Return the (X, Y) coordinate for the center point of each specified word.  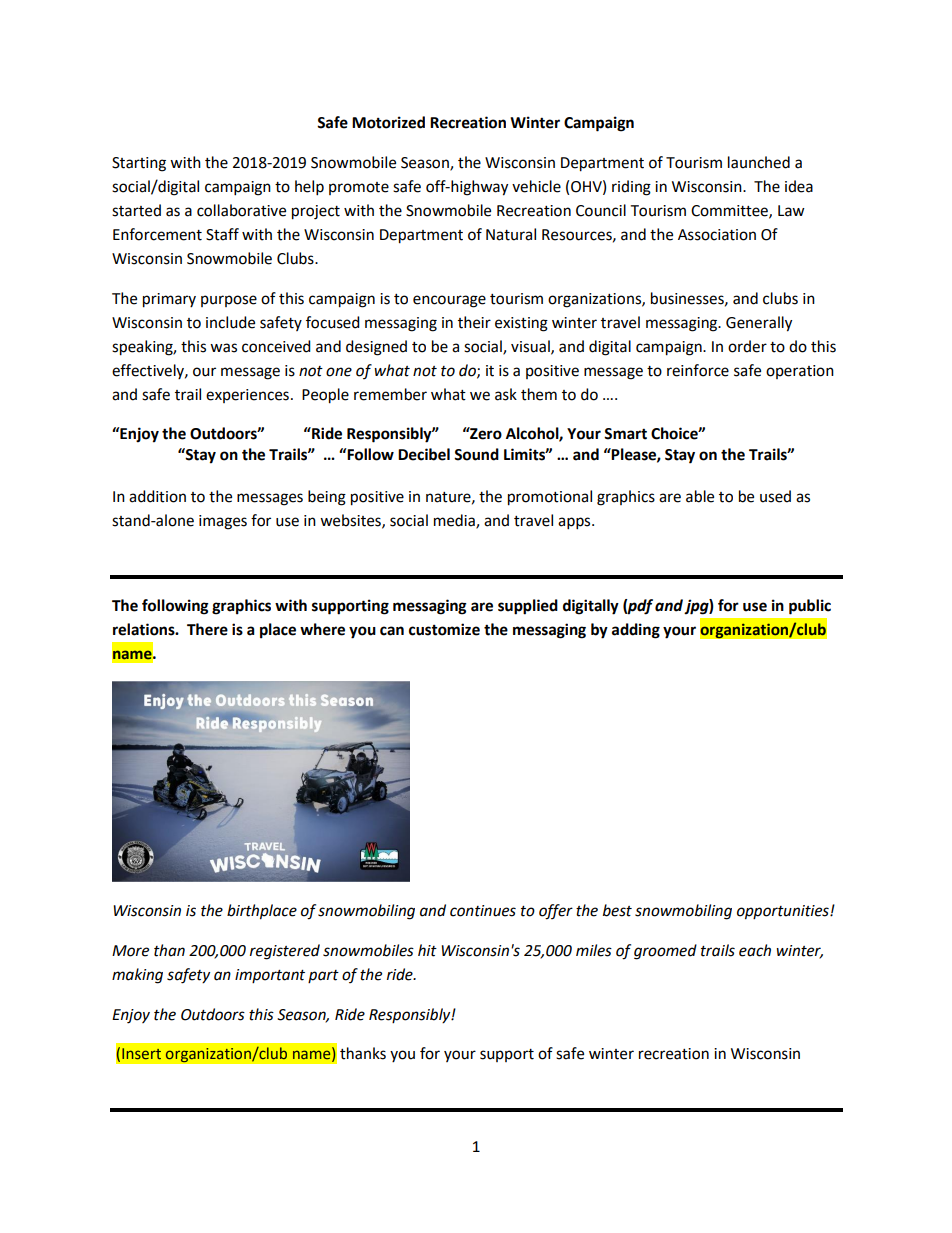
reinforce (698, 370)
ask (506, 394)
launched (759, 162)
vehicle (536, 186)
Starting (139, 164)
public (810, 607)
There (207, 629)
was (223, 348)
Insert (141, 1053)
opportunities (784, 912)
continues (483, 911)
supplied (528, 607)
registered (285, 952)
